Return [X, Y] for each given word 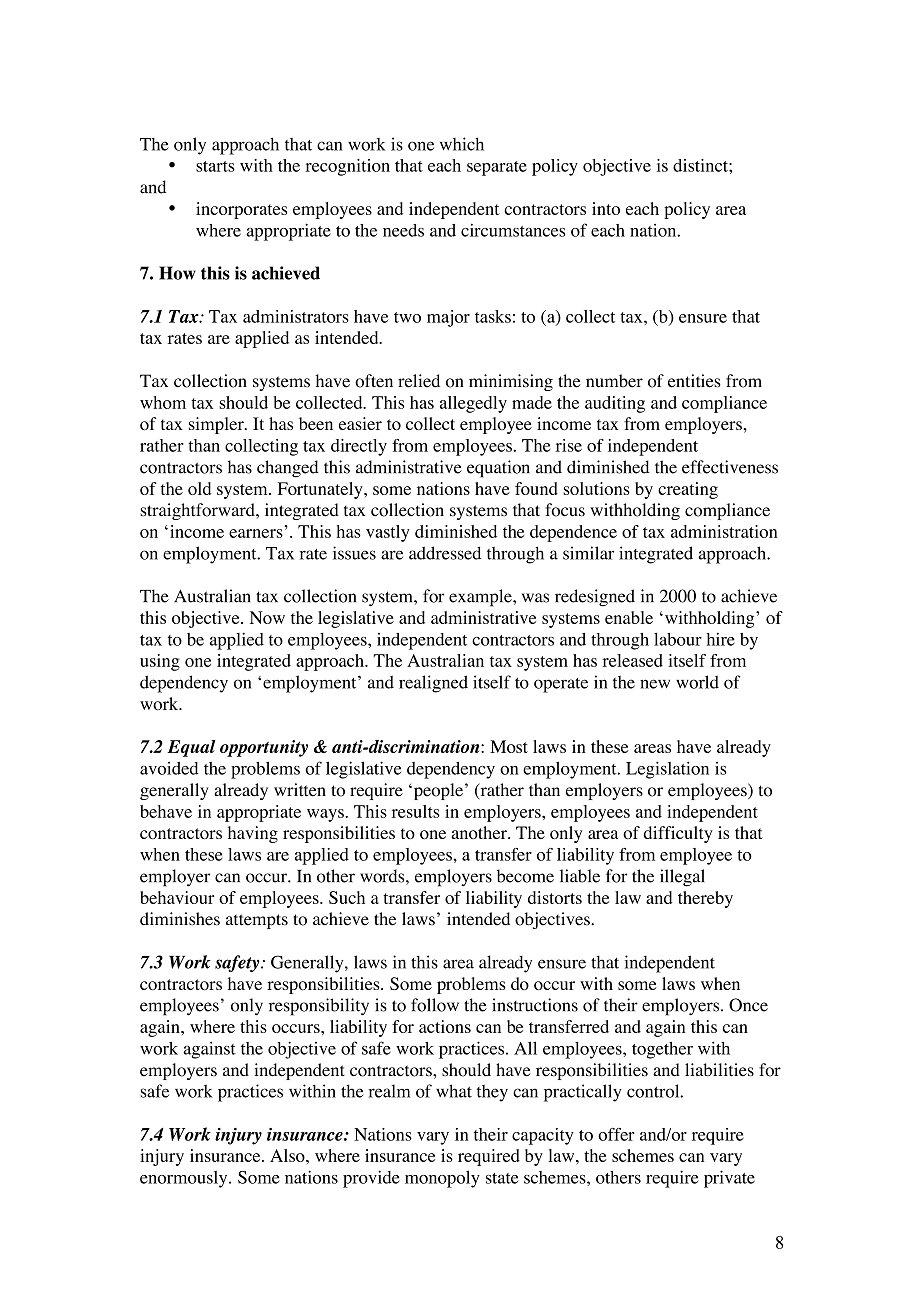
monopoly [442, 1179]
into [606, 208]
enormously [185, 1179]
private [729, 1179]
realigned [433, 684]
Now [267, 617]
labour [678, 639]
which [462, 144]
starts [215, 166]
